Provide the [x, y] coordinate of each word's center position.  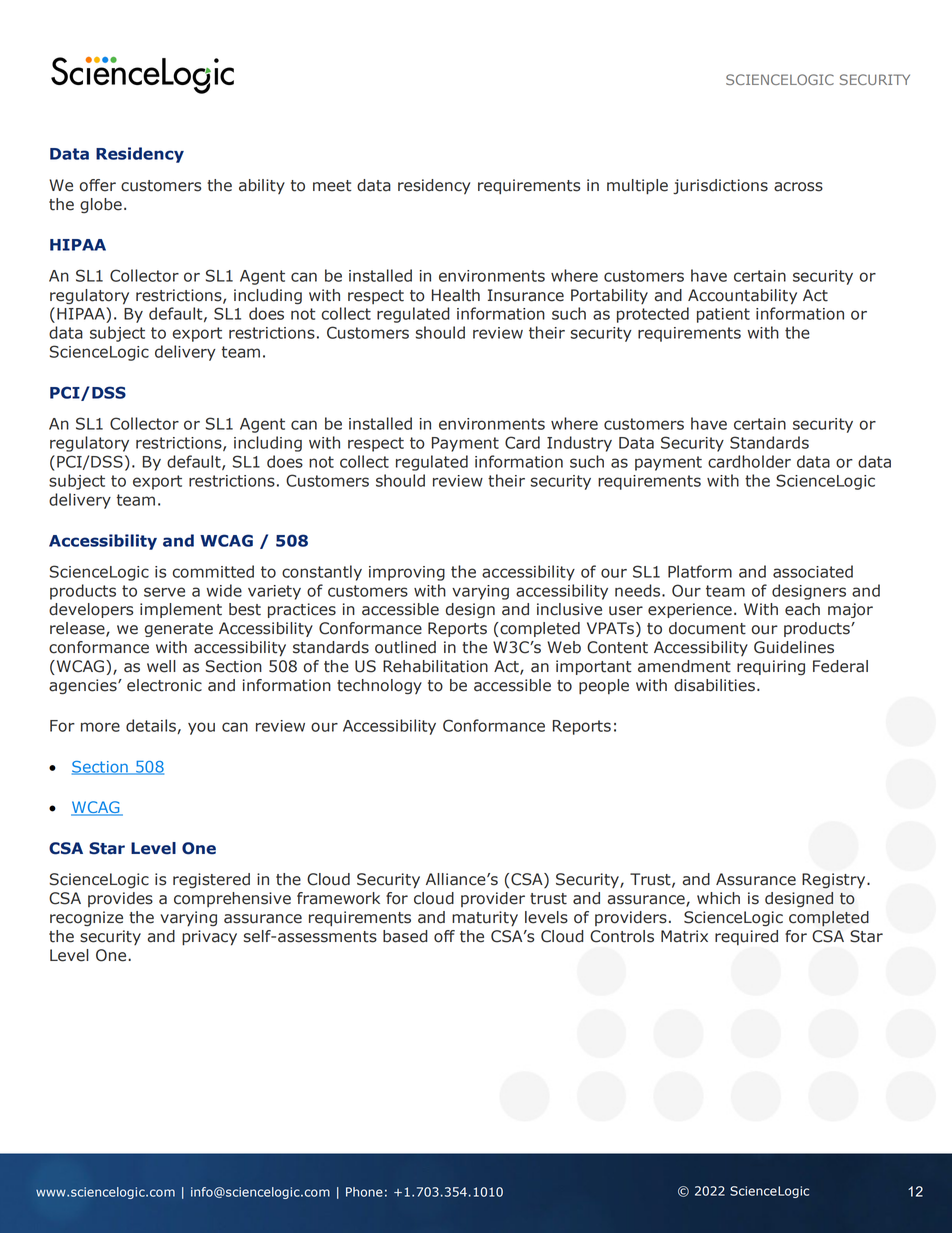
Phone [364, 1192]
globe [101, 206]
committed [213, 571]
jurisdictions [720, 186]
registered [211, 881]
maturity [485, 918]
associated [813, 571]
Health [456, 295]
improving [407, 573]
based [405, 936]
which [718, 898]
